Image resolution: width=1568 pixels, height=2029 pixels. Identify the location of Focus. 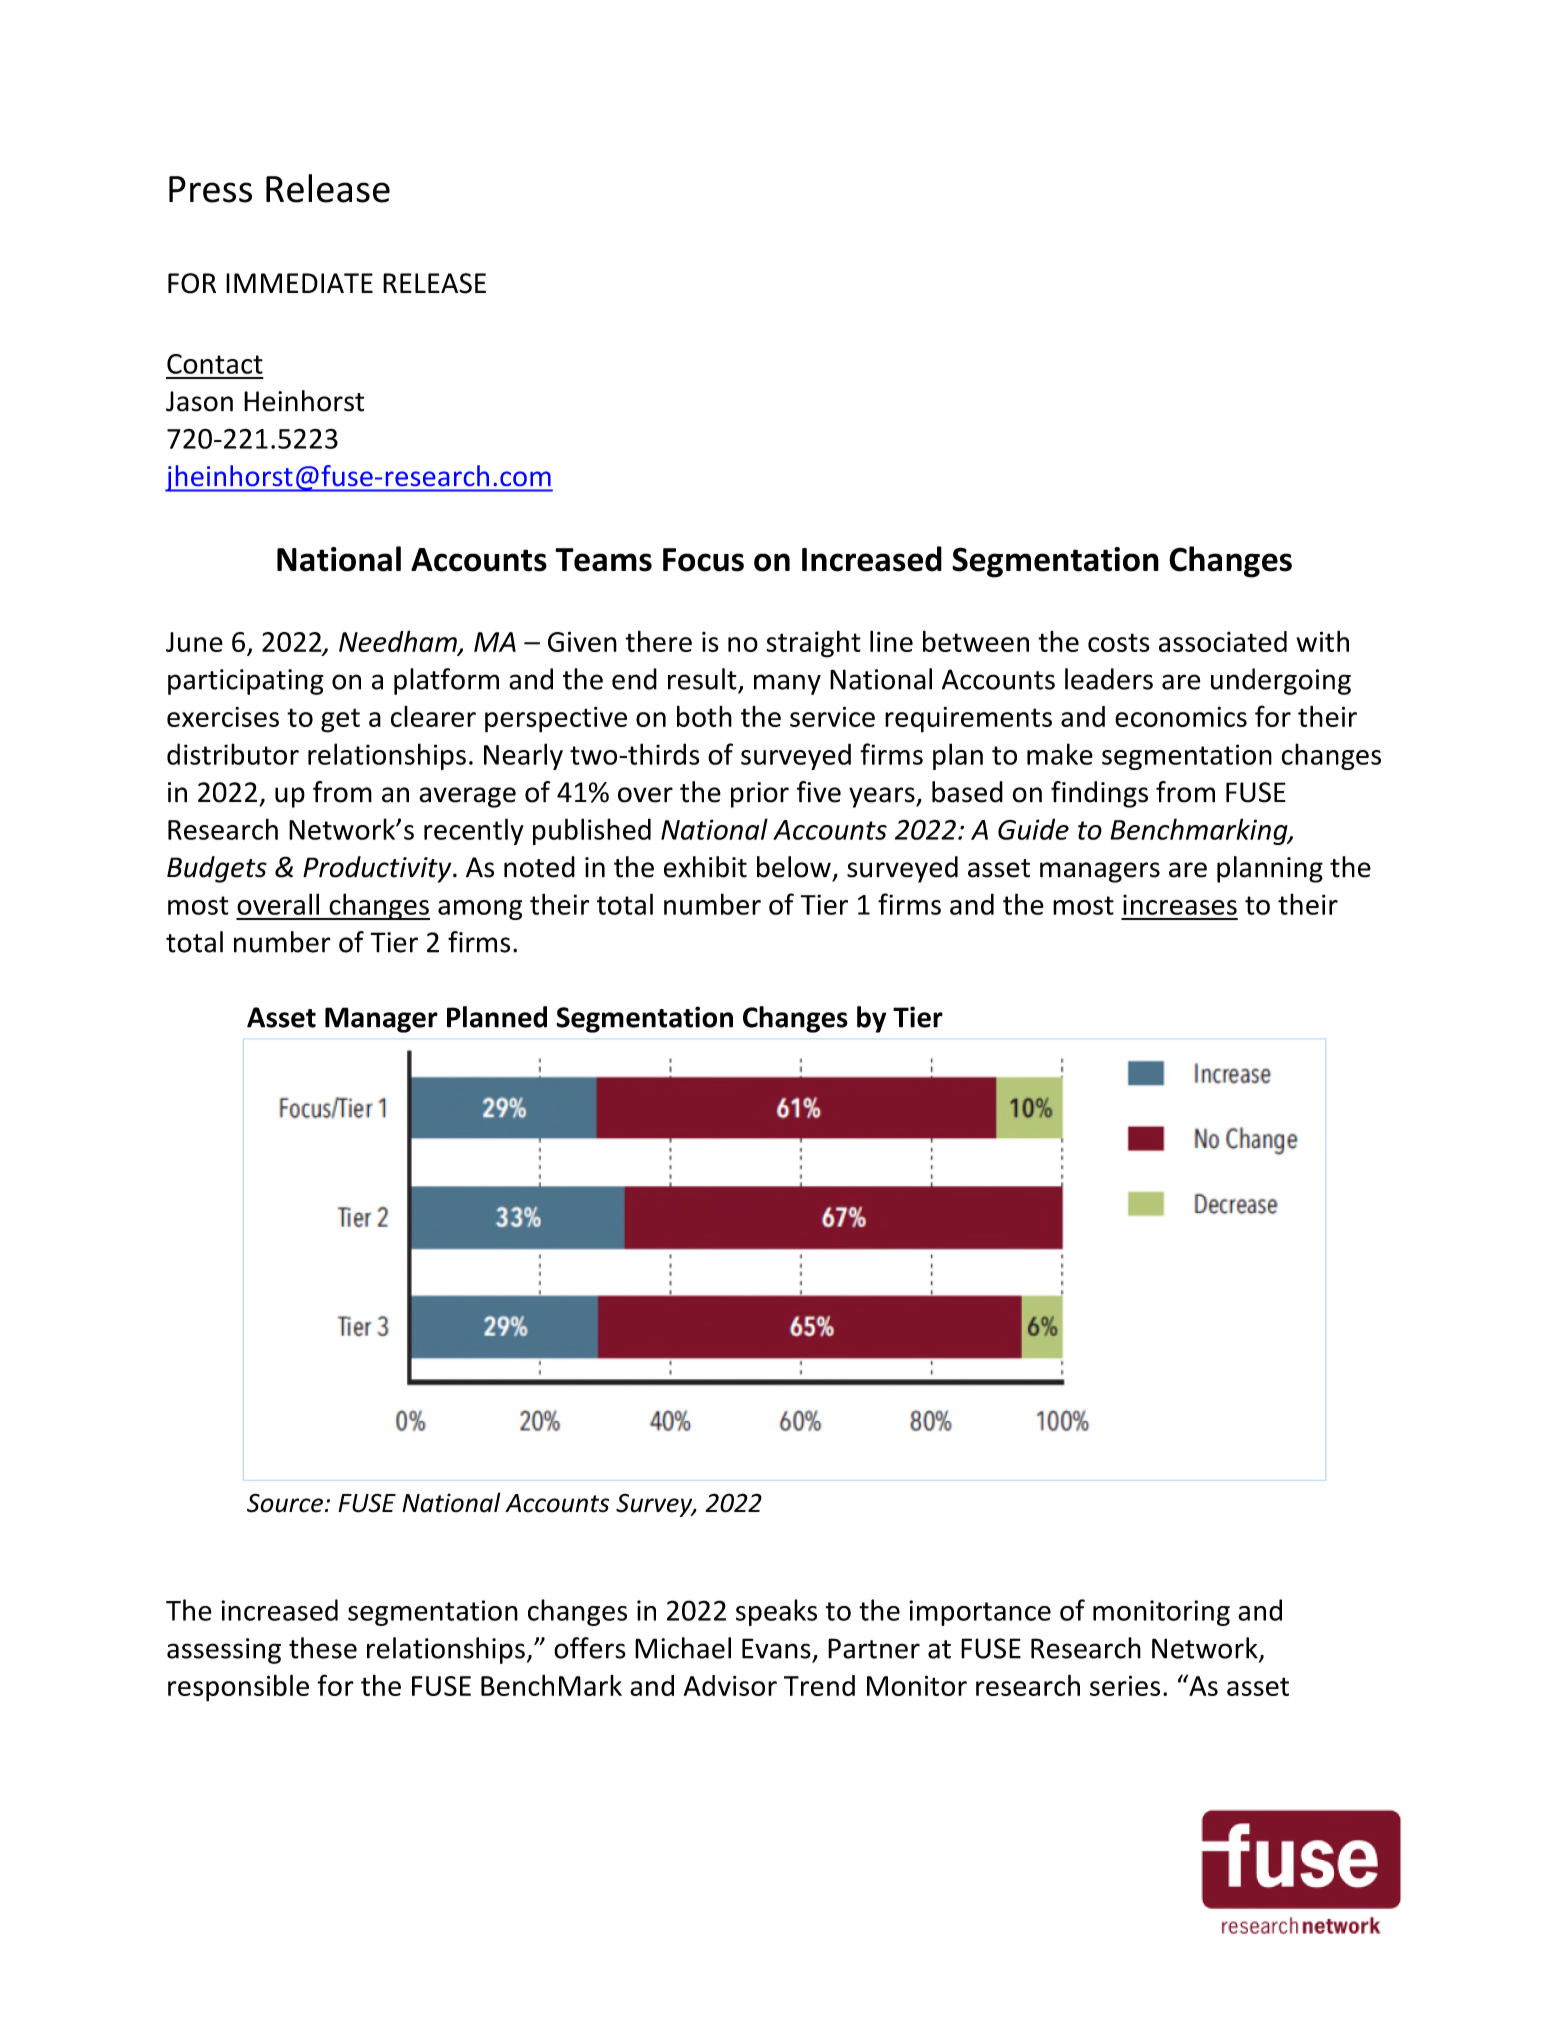
(703, 560).
